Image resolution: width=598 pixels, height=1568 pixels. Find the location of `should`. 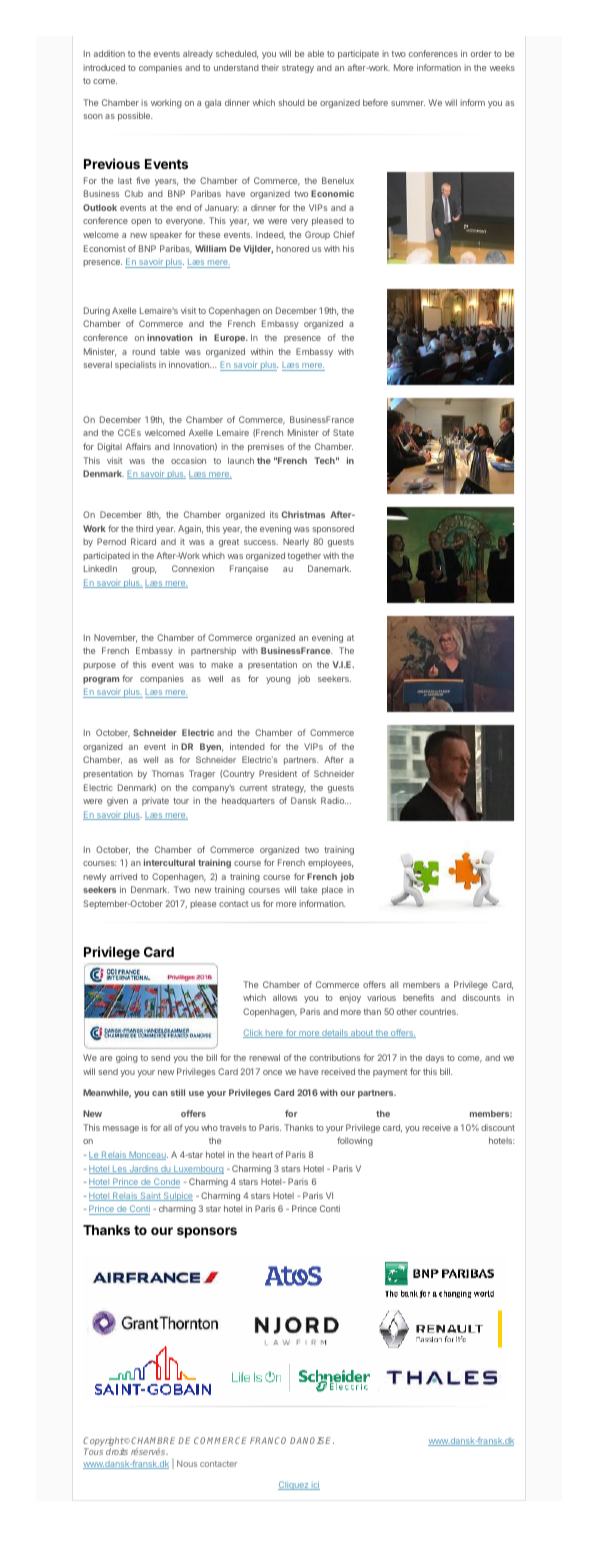

should is located at coordinates (291, 102).
